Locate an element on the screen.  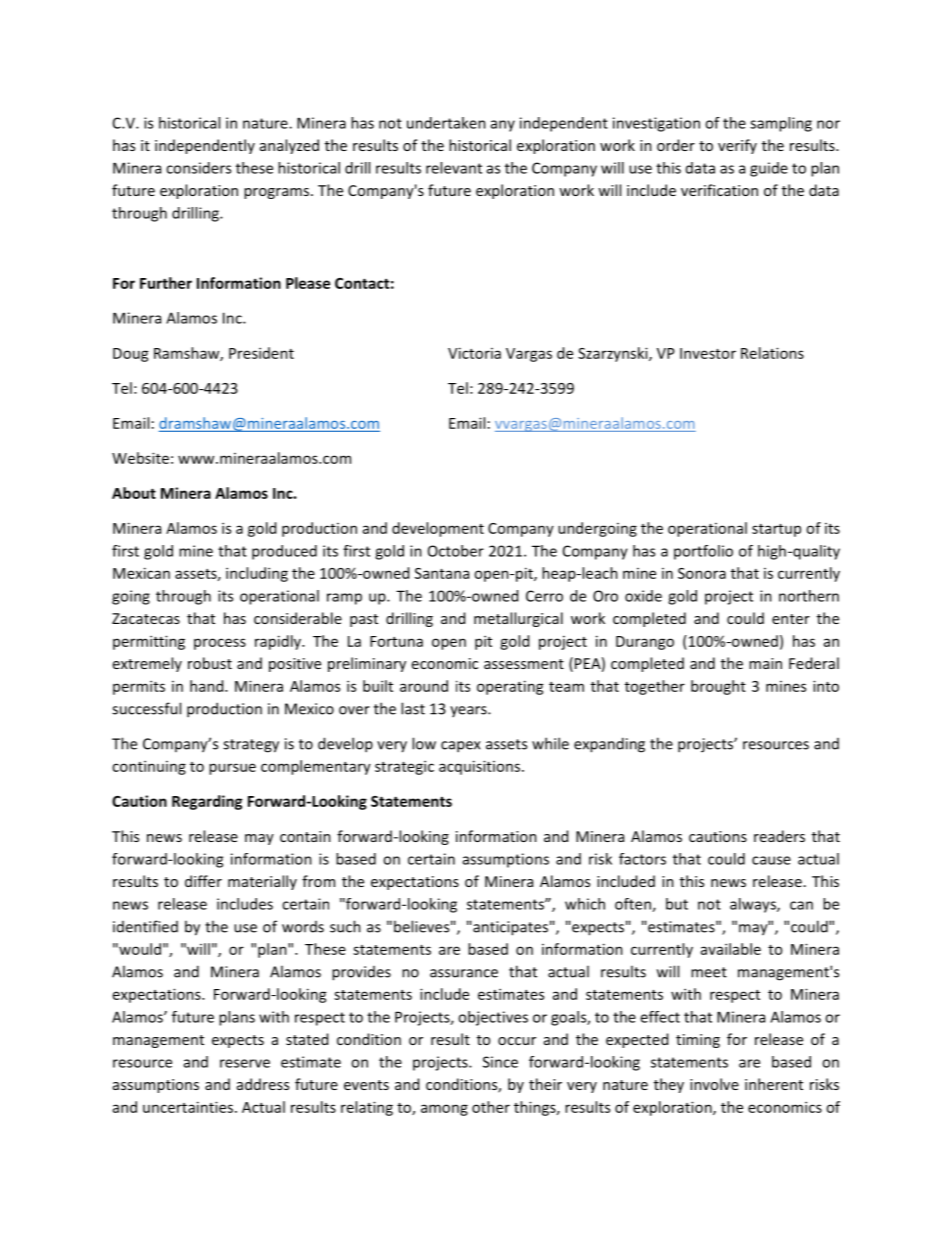
process is located at coordinates (220, 644).
